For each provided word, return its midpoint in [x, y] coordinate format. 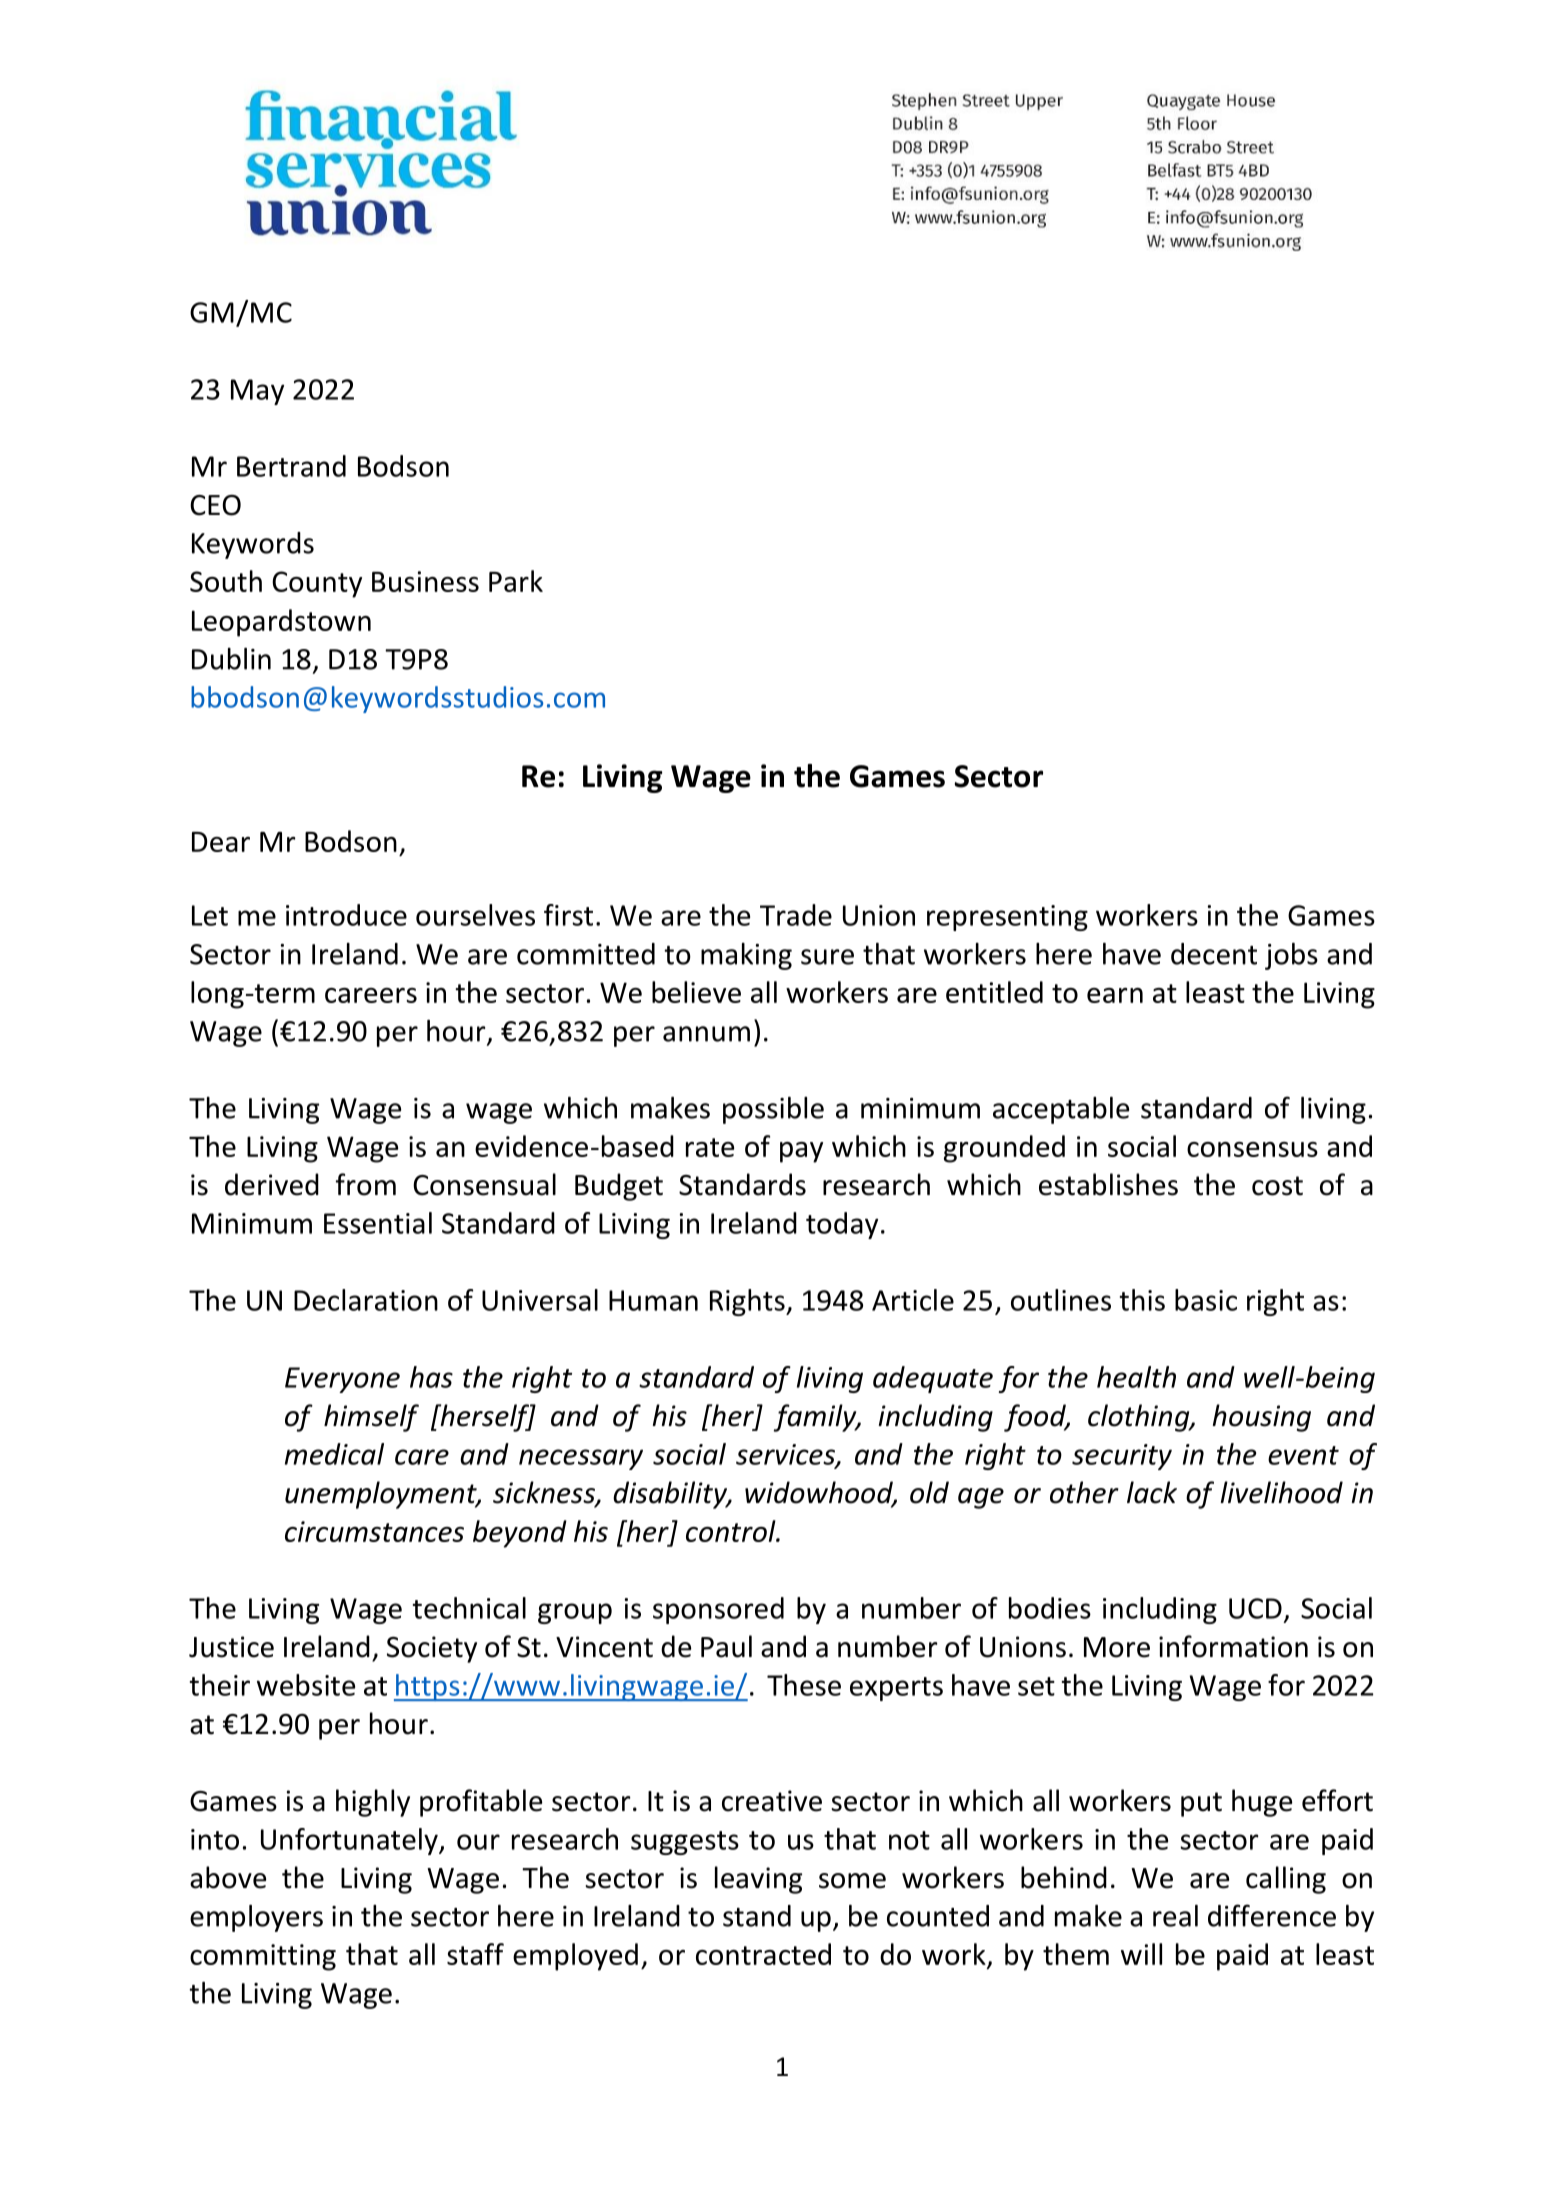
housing [1261, 1418]
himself [371, 1418]
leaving [758, 1880]
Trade [796, 915]
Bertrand [291, 466]
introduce [346, 915]
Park [516, 581]
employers [256, 1918]
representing [1007, 918]
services [786, 1455]
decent [1214, 954]
